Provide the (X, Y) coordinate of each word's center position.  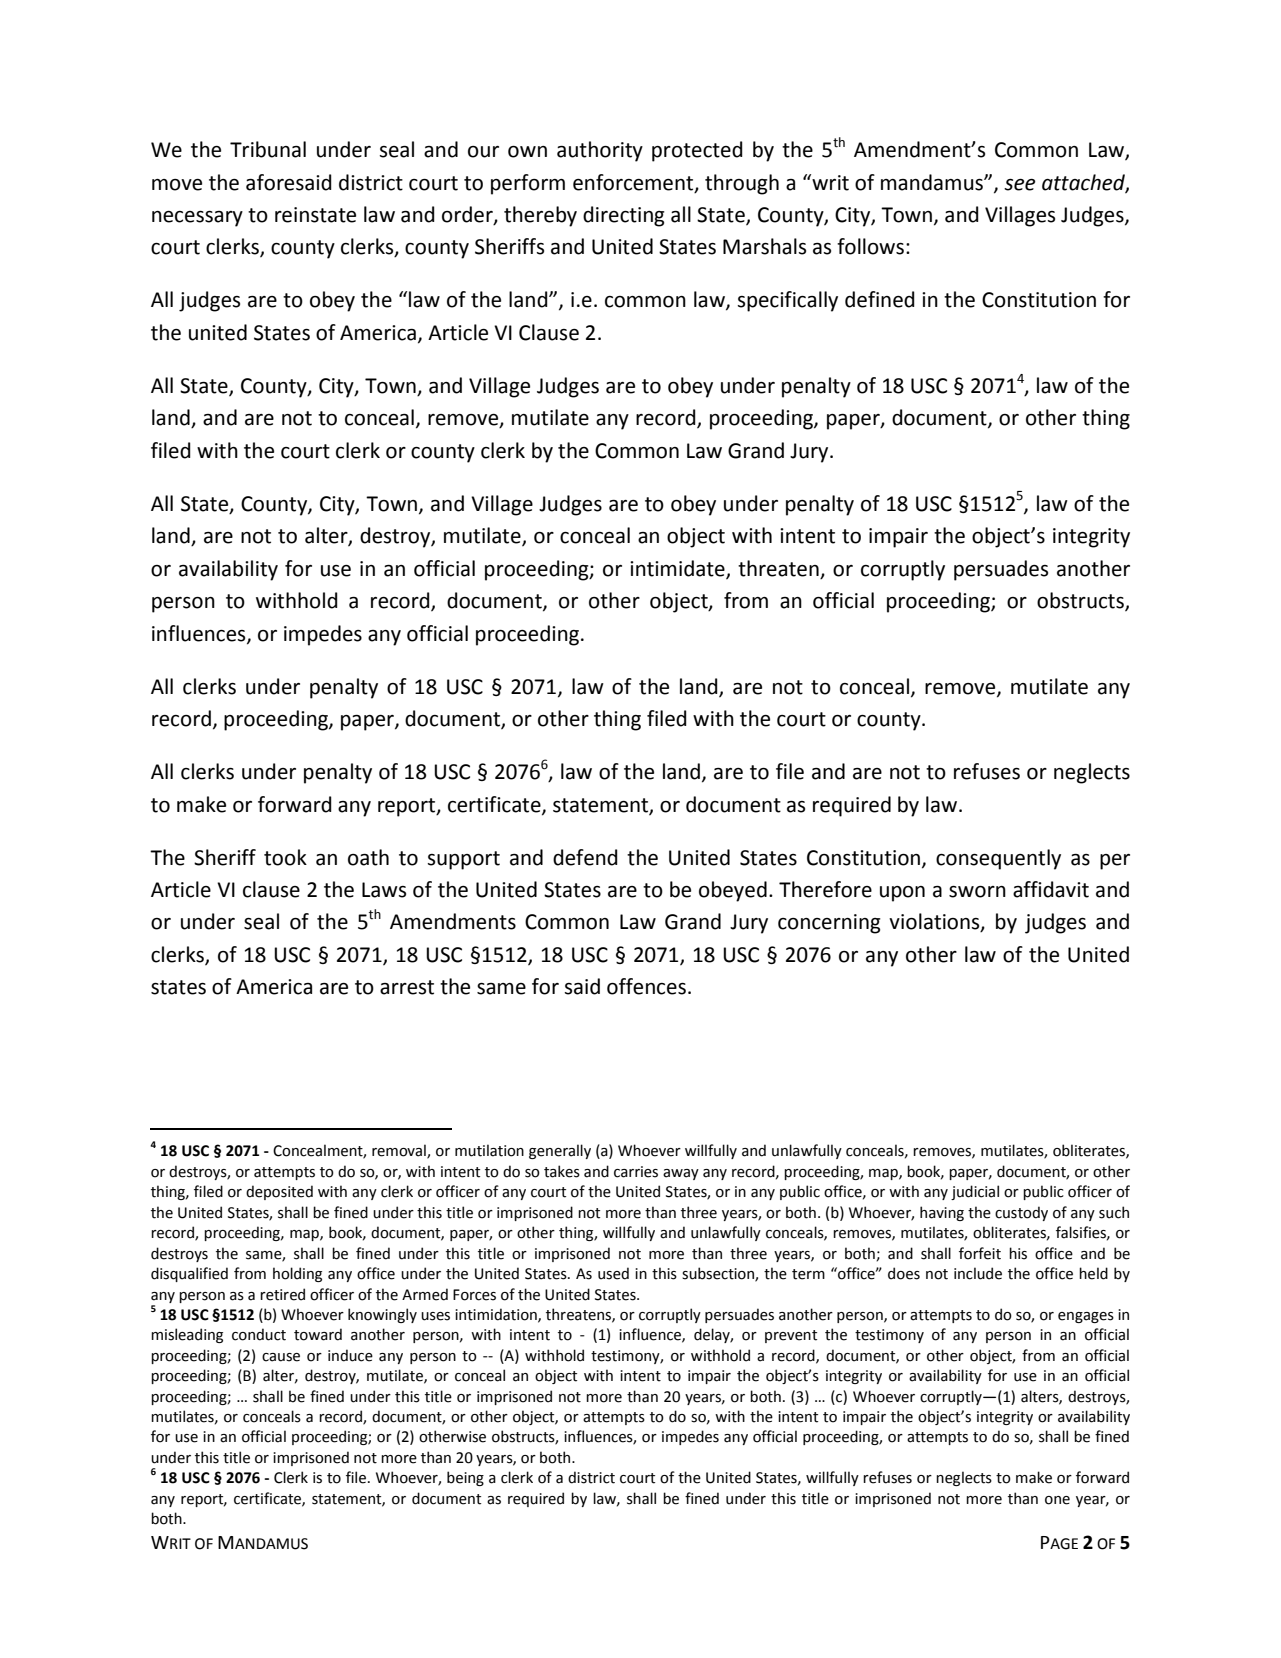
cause (281, 1357)
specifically (787, 301)
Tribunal (268, 149)
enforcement (634, 183)
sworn (977, 892)
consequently (998, 859)
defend (585, 857)
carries (636, 1172)
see (1019, 185)
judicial (975, 1192)
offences (646, 986)
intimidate (678, 569)
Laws (384, 890)
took (285, 857)
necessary (197, 219)
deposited (279, 1192)
